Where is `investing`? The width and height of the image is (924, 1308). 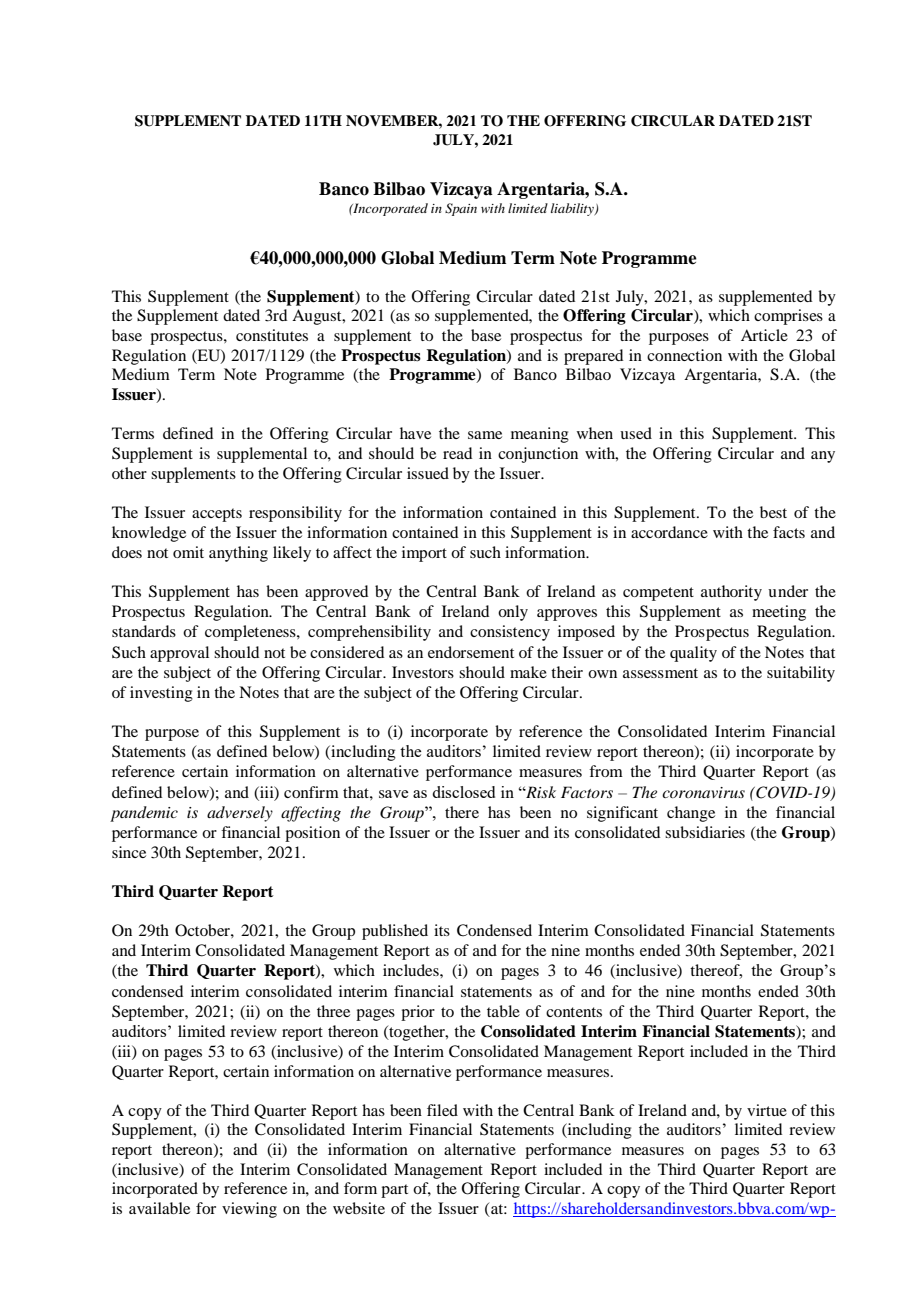 investing is located at coordinates (161, 694).
